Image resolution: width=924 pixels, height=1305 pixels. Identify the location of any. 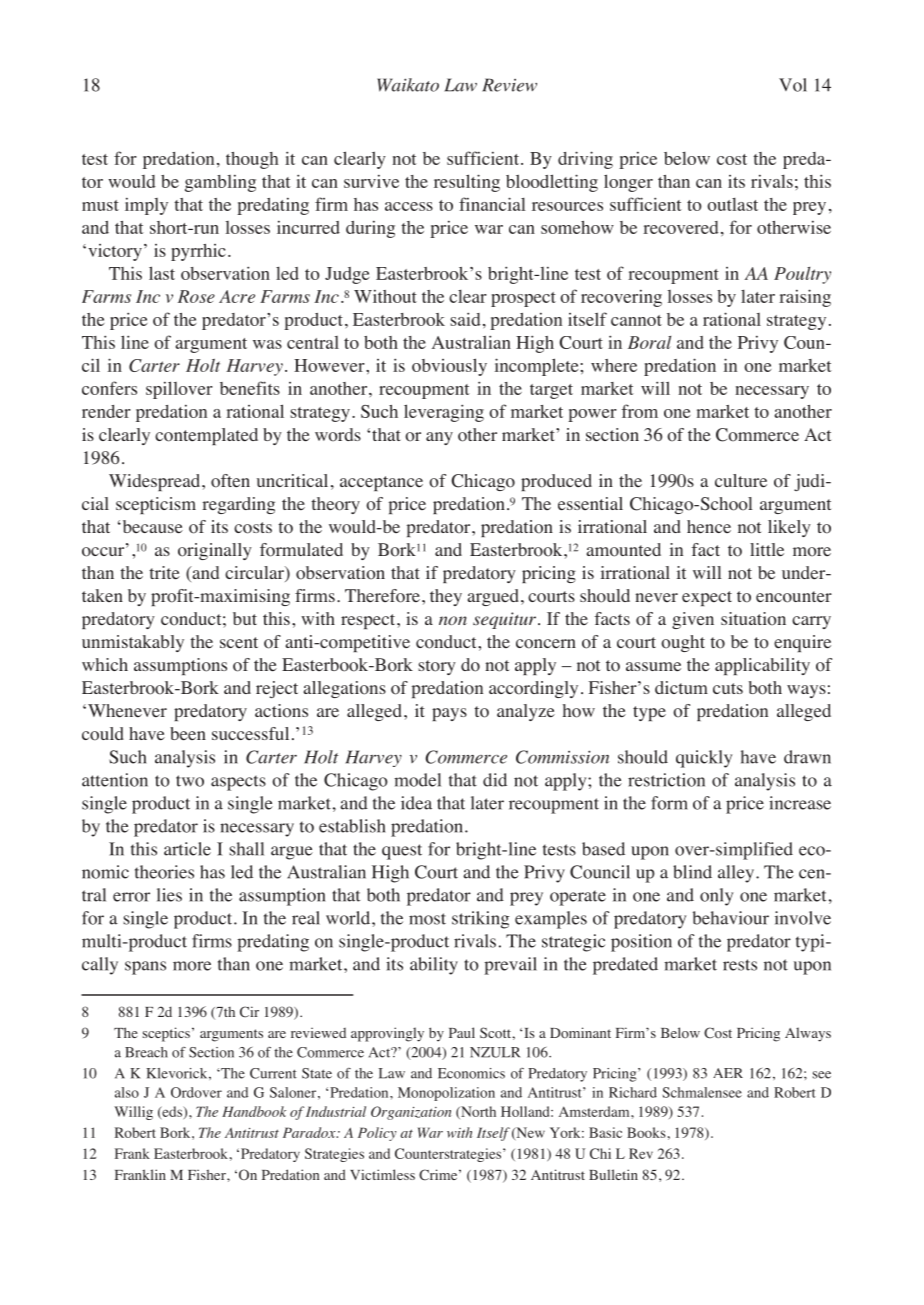
(439, 438).
